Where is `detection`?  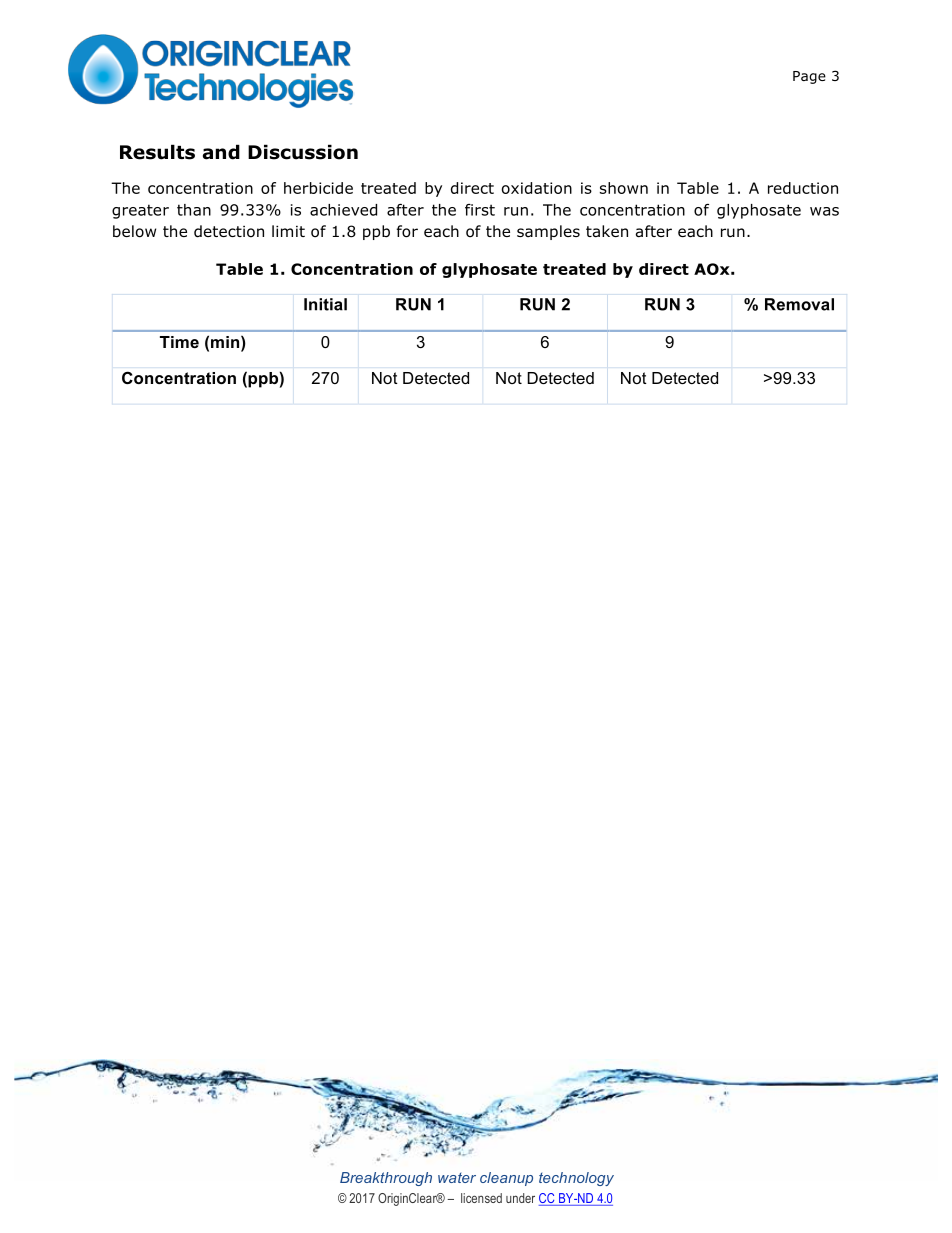
detection is located at coordinates (229, 231).
